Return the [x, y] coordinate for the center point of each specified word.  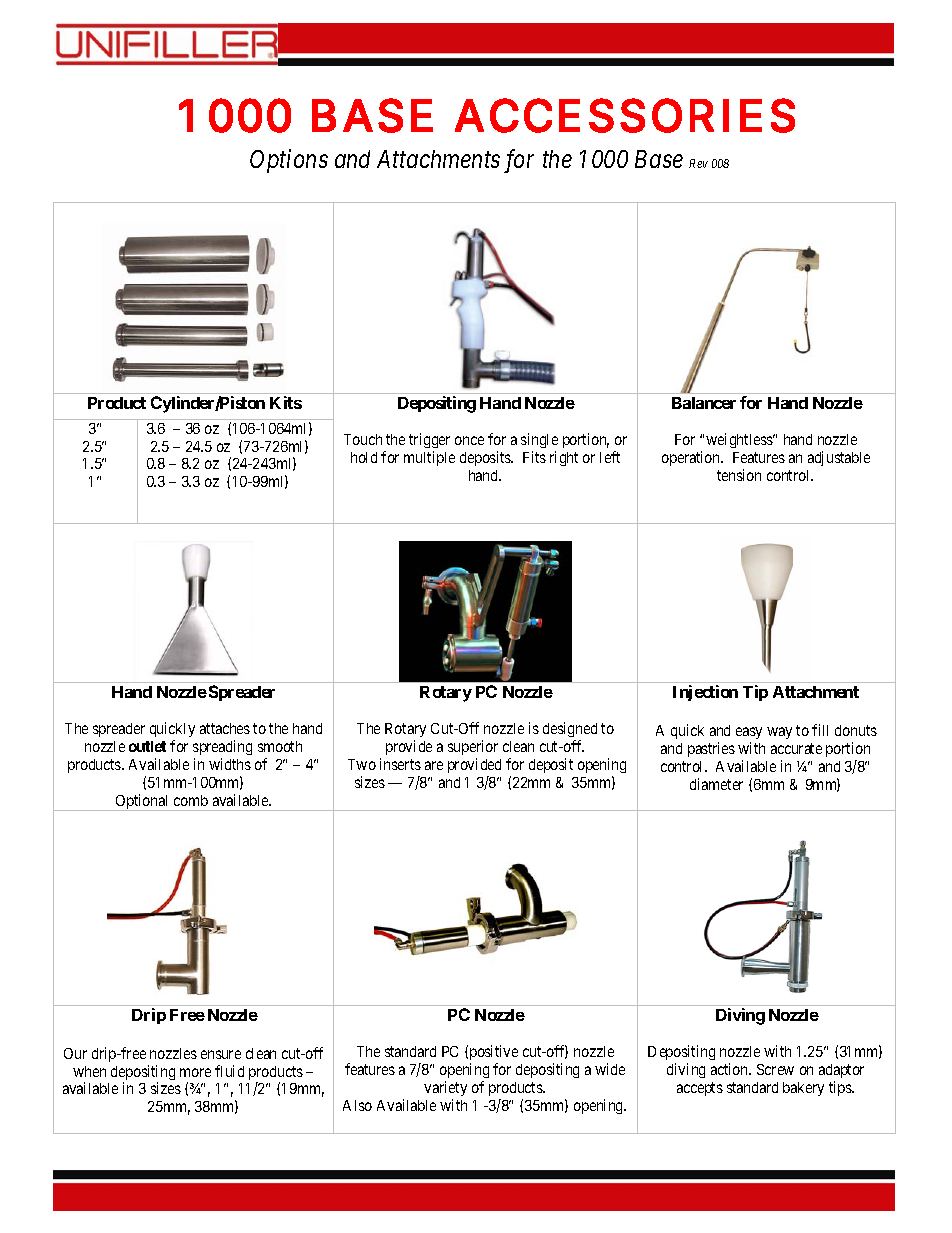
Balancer [704, 403]
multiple [429, 458]
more [195, 1072]
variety [445, 1088]
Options [289, 161]
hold [364, 457]
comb [191, 800]
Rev [698, 163]
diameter [716, 784]
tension [739, 475]
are [434, 765]
